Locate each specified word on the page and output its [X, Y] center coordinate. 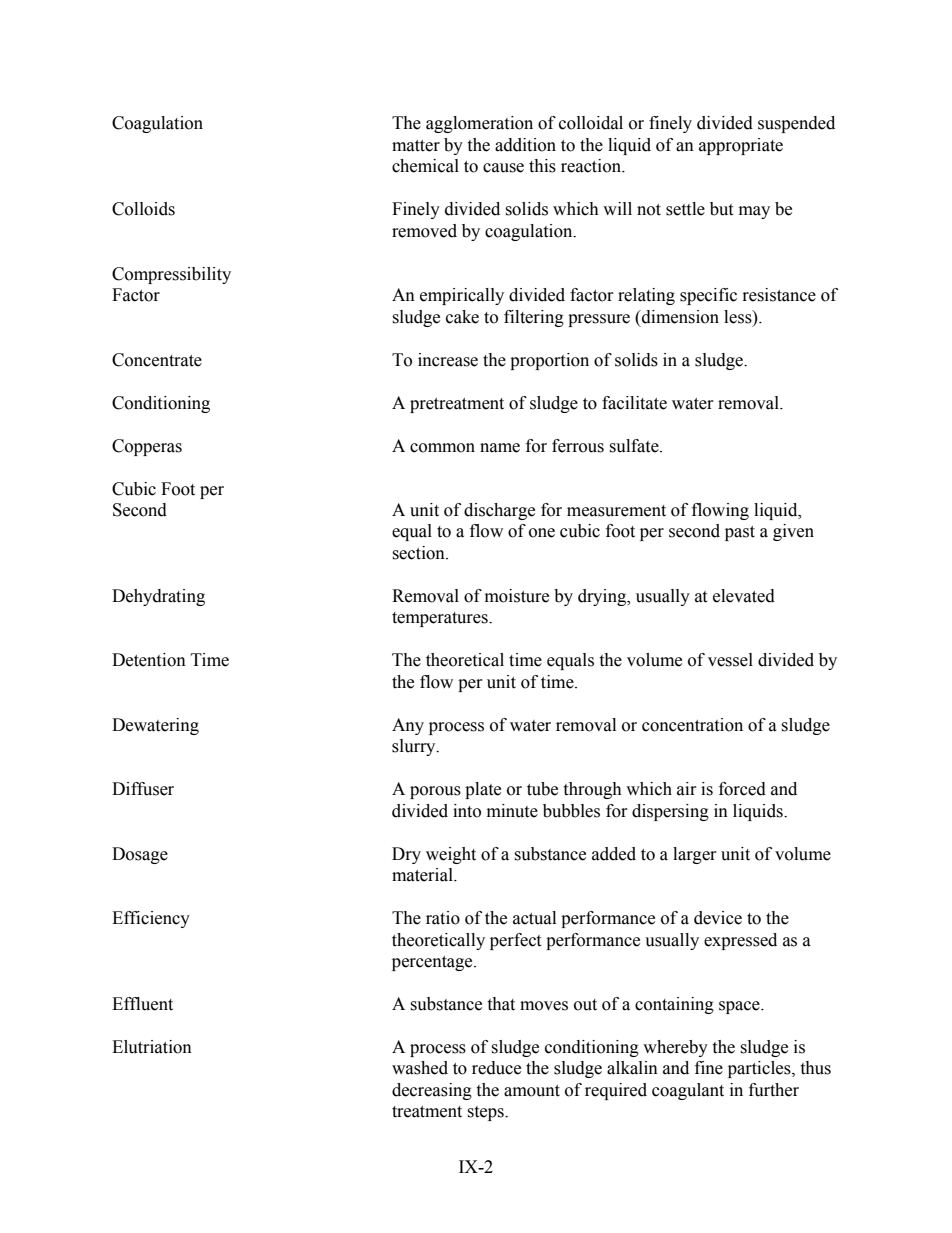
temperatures [441, 619]
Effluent [142, 1004]
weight [451, 855]
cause [503, 168]
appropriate [741, 146]
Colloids [143, 209]
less [739, 317]
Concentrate [157, 360]
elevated [744, 596]
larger [695, 855]
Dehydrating [158, 597]
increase [448, 360]
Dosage [140, 855]
